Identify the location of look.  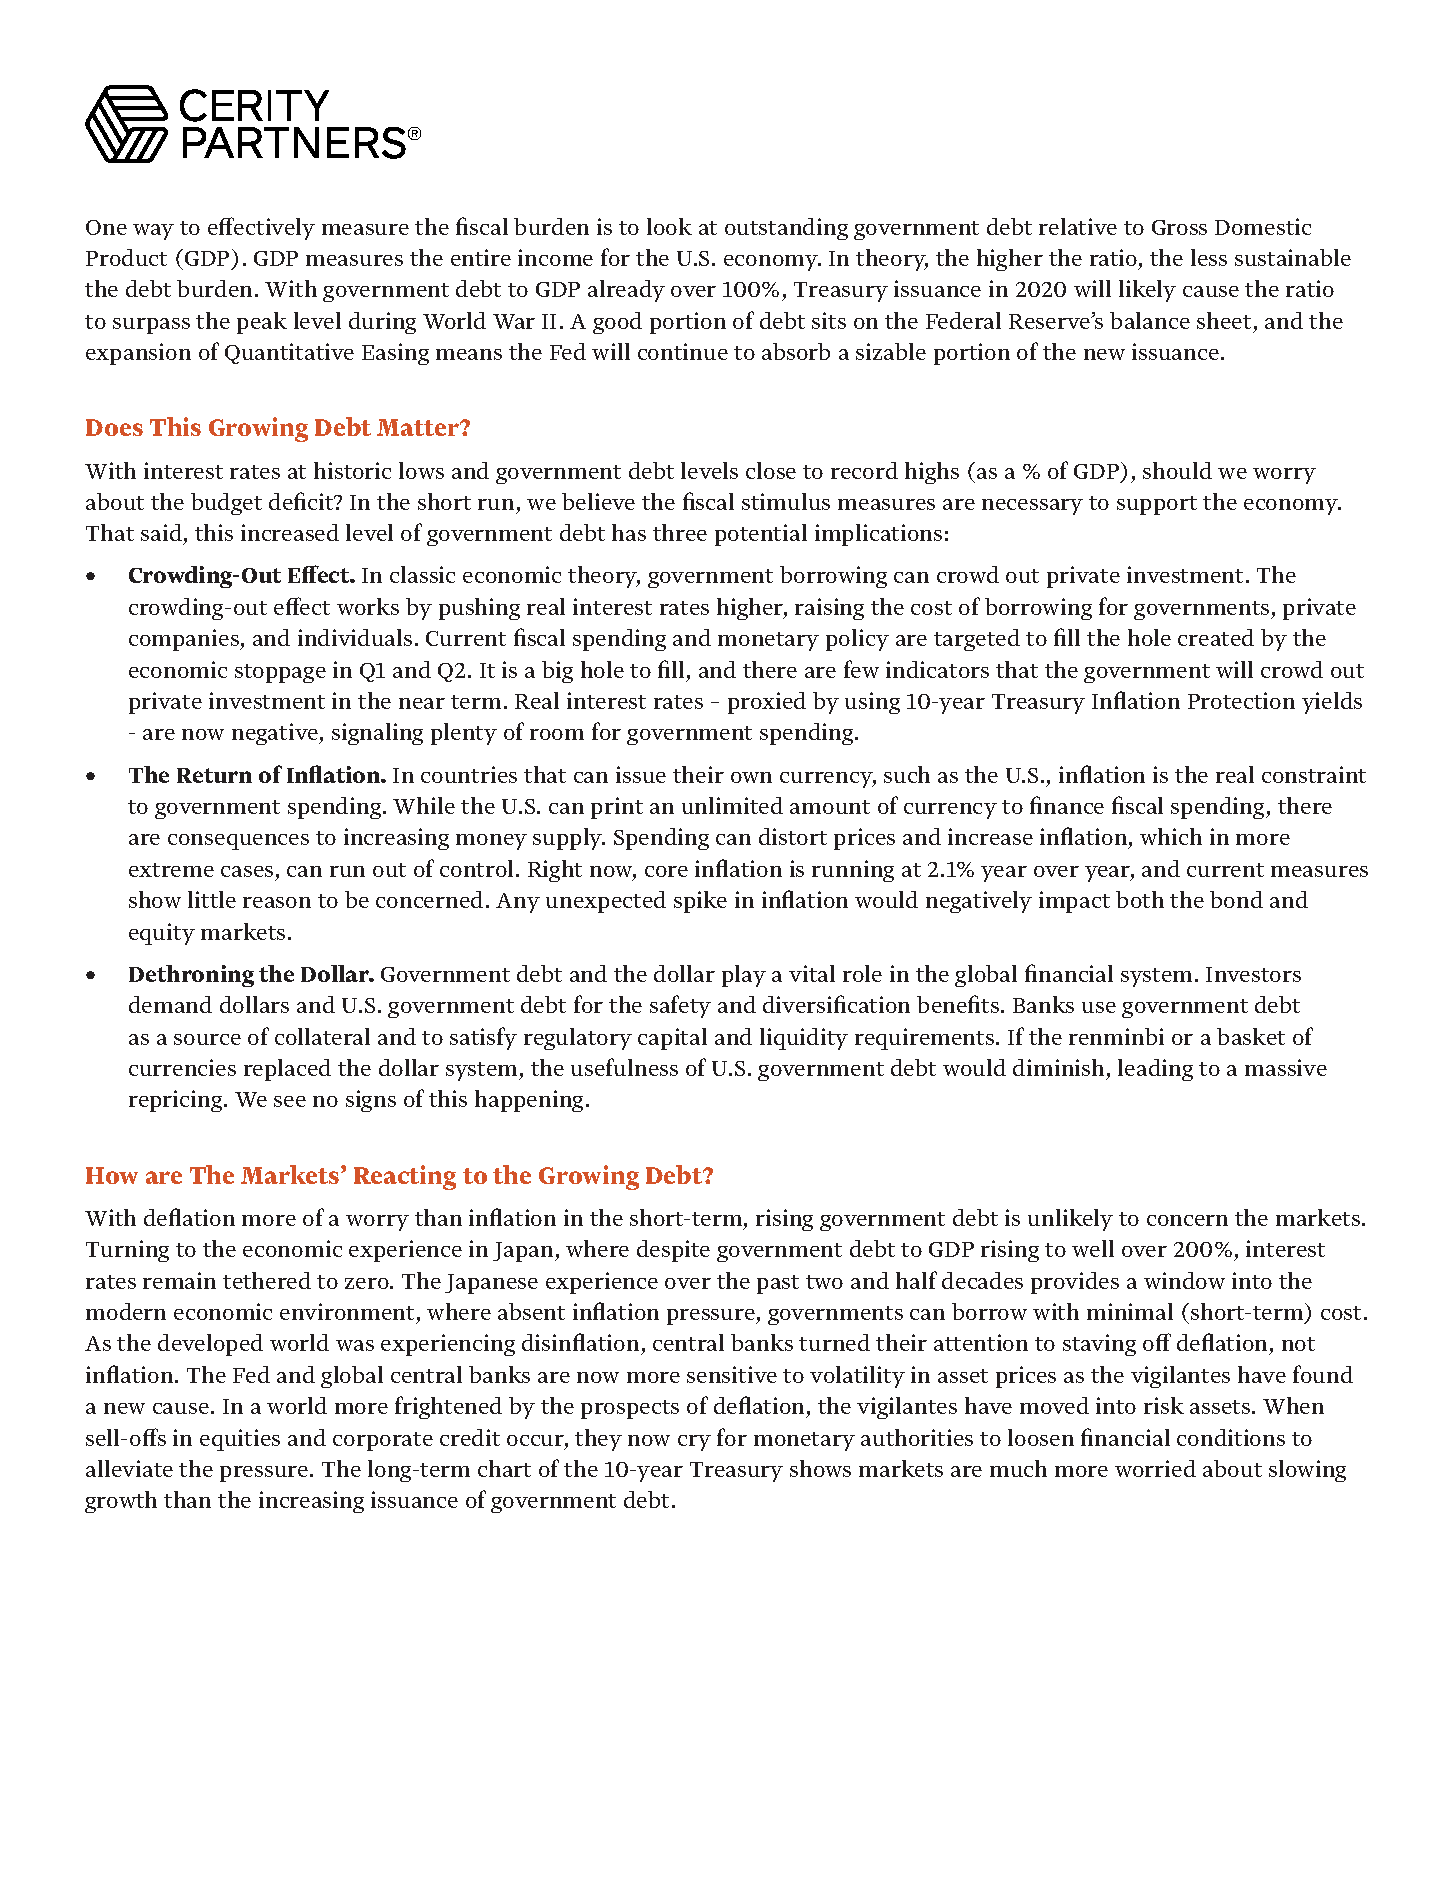
(669, 226).
